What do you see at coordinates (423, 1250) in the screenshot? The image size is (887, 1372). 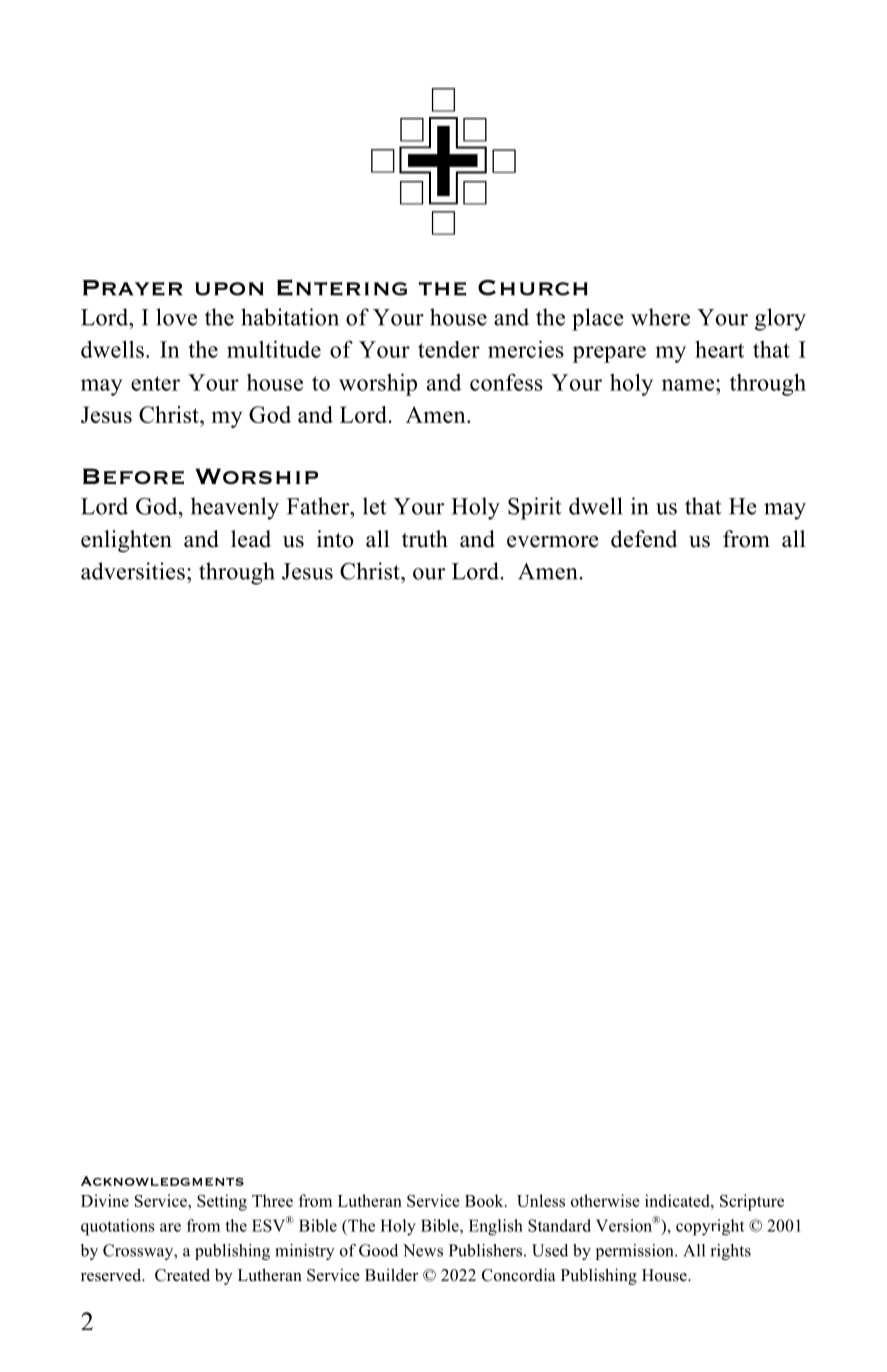 I see `News` at bounding box center [423, 1250].
